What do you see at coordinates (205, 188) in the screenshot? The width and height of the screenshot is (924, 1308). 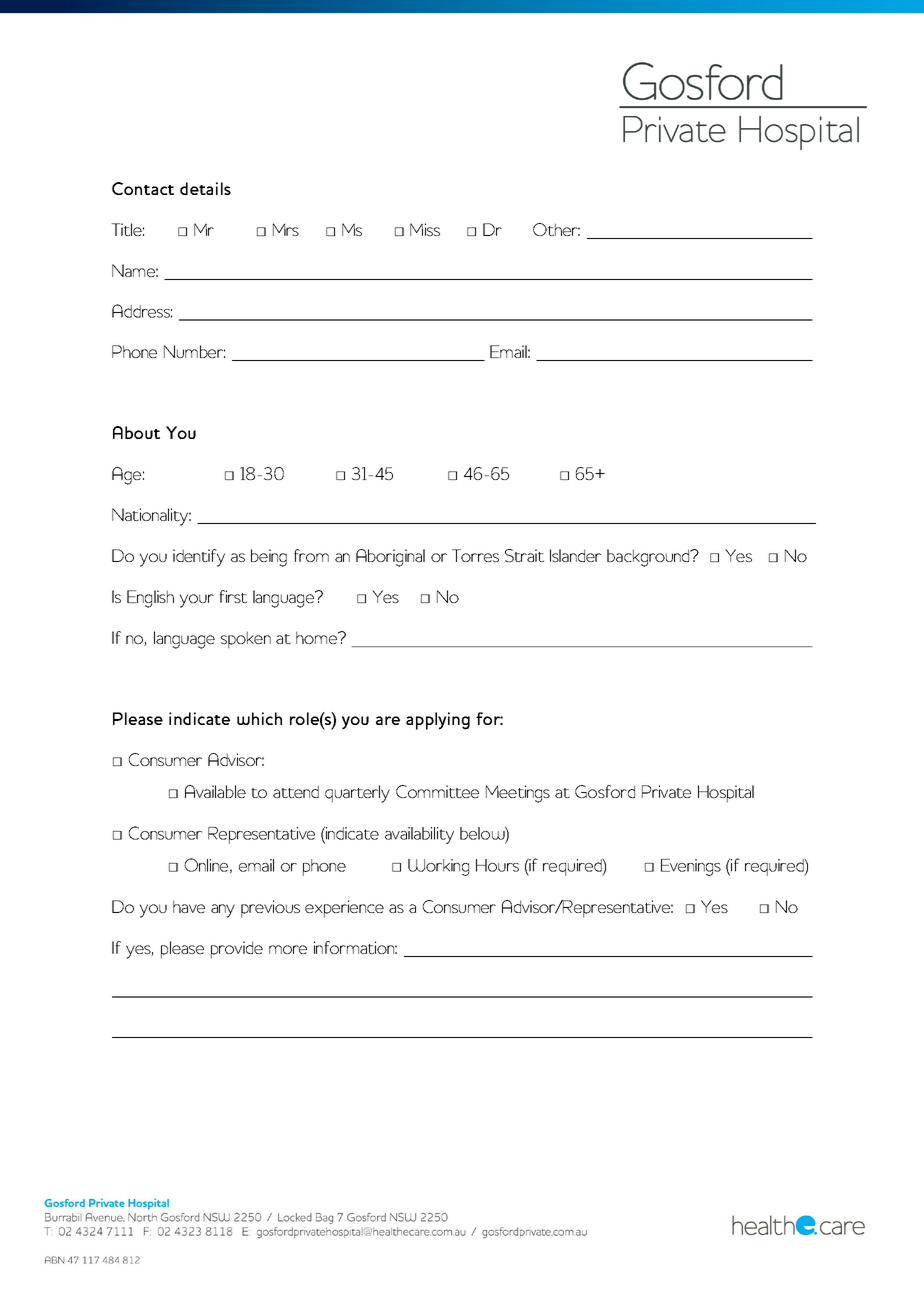 I see `details` at bounding box center [205, 188].
